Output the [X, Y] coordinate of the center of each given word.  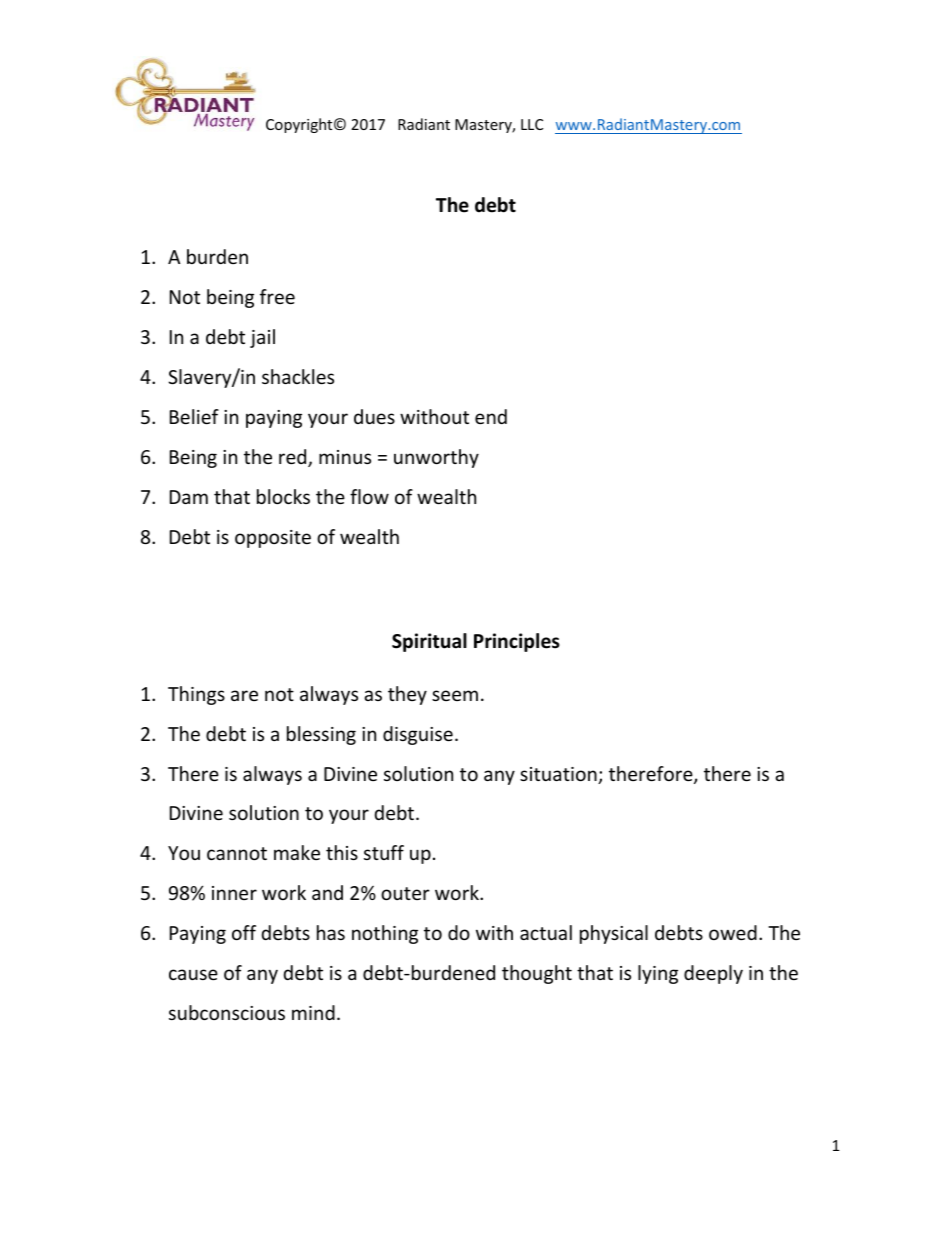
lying [658, 974]
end [491, 416]
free [277, 296]
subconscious [227, 1012]
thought [537, 974]
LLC [532, 124]
